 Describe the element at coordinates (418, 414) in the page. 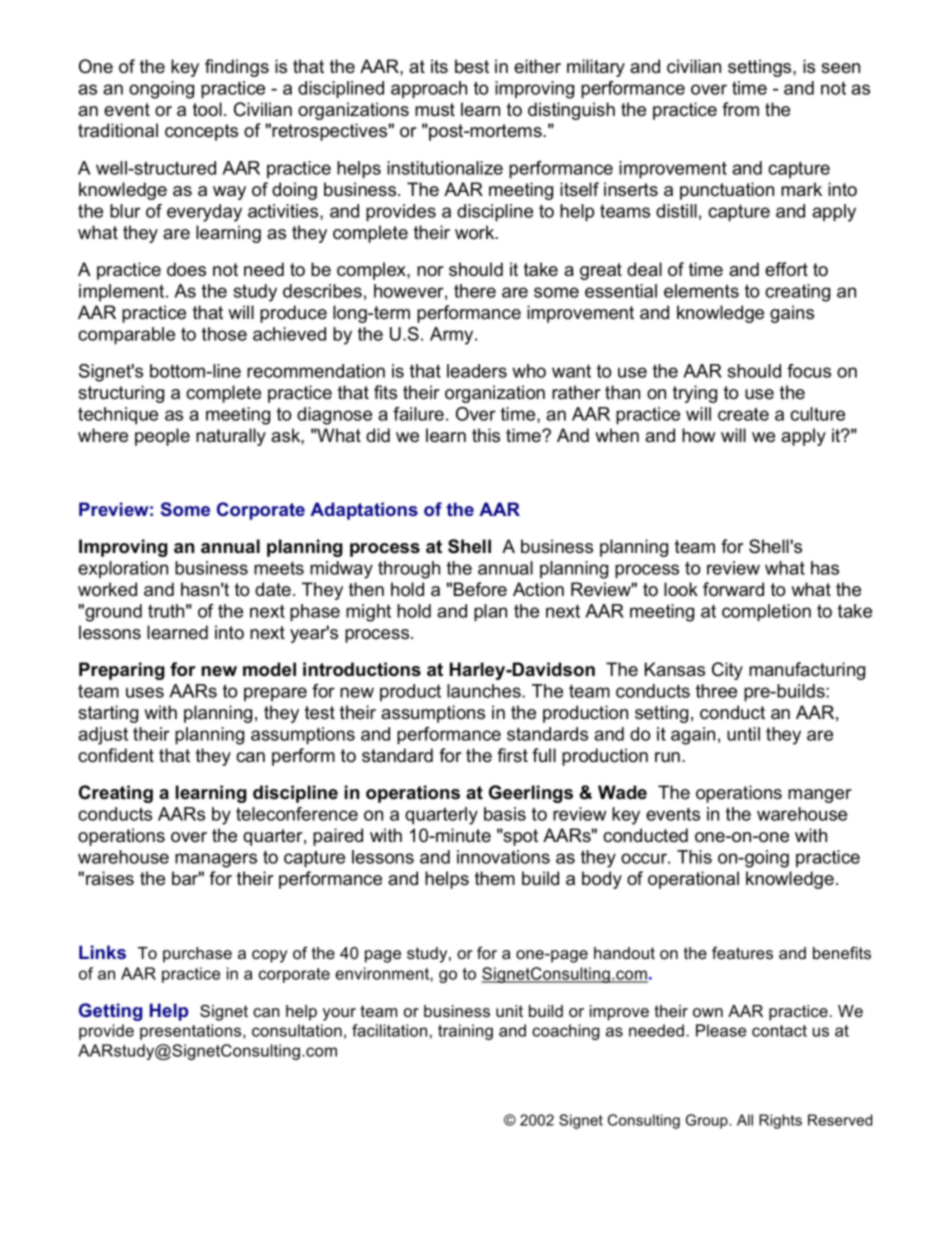

I see `failure` at that location.
